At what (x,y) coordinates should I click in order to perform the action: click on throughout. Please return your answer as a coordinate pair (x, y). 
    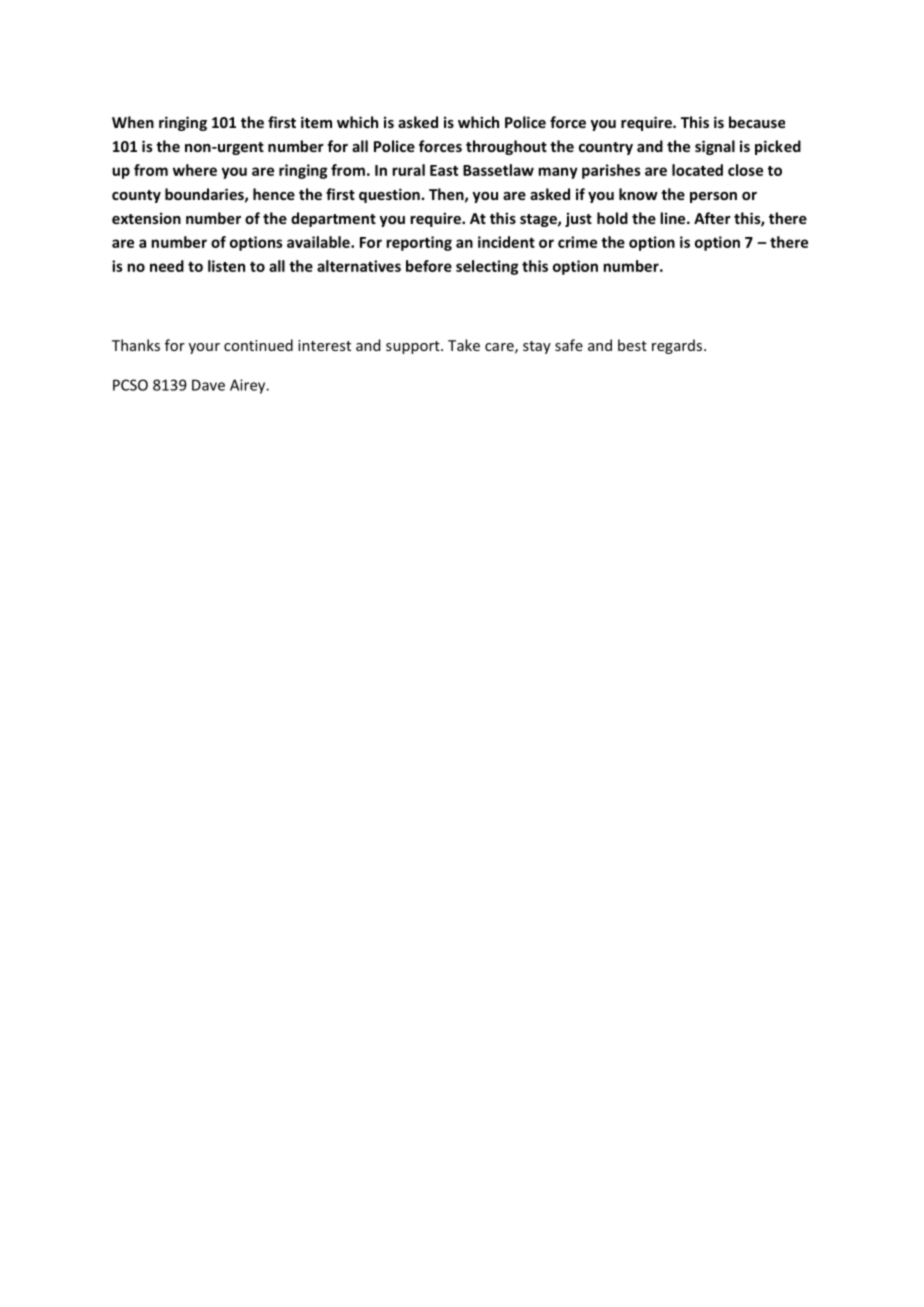
    Looking at the image, I should click on (506, 147).
